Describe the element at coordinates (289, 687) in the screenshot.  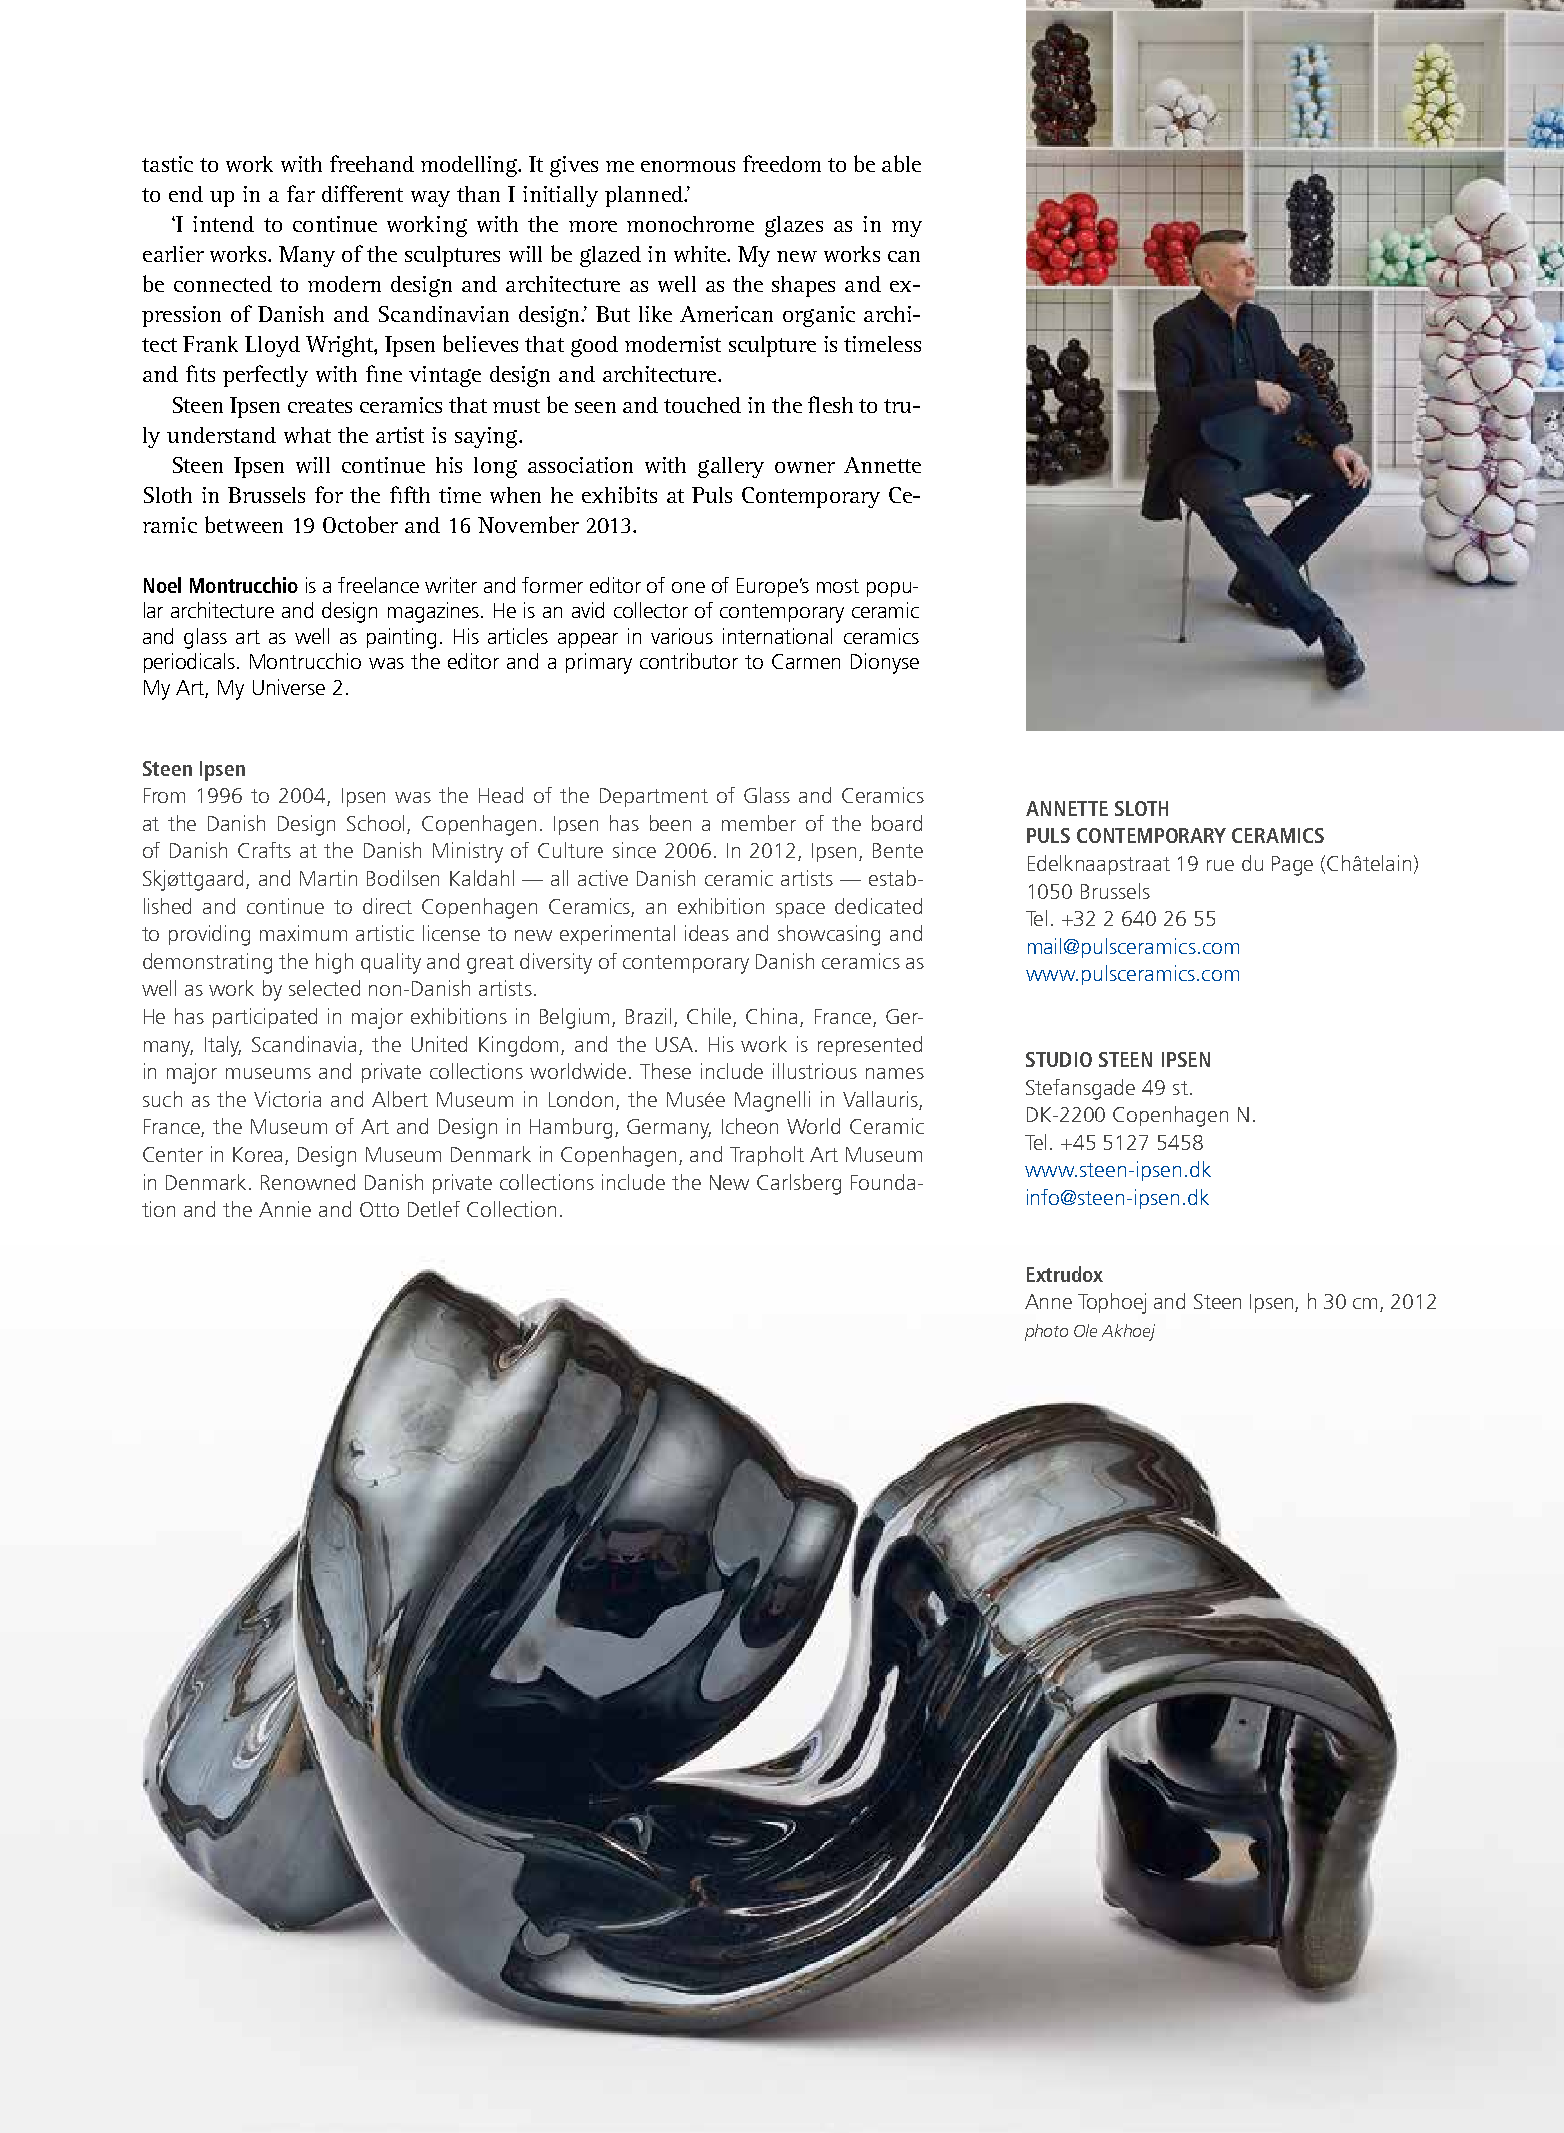
I see `Universe` at that location.
